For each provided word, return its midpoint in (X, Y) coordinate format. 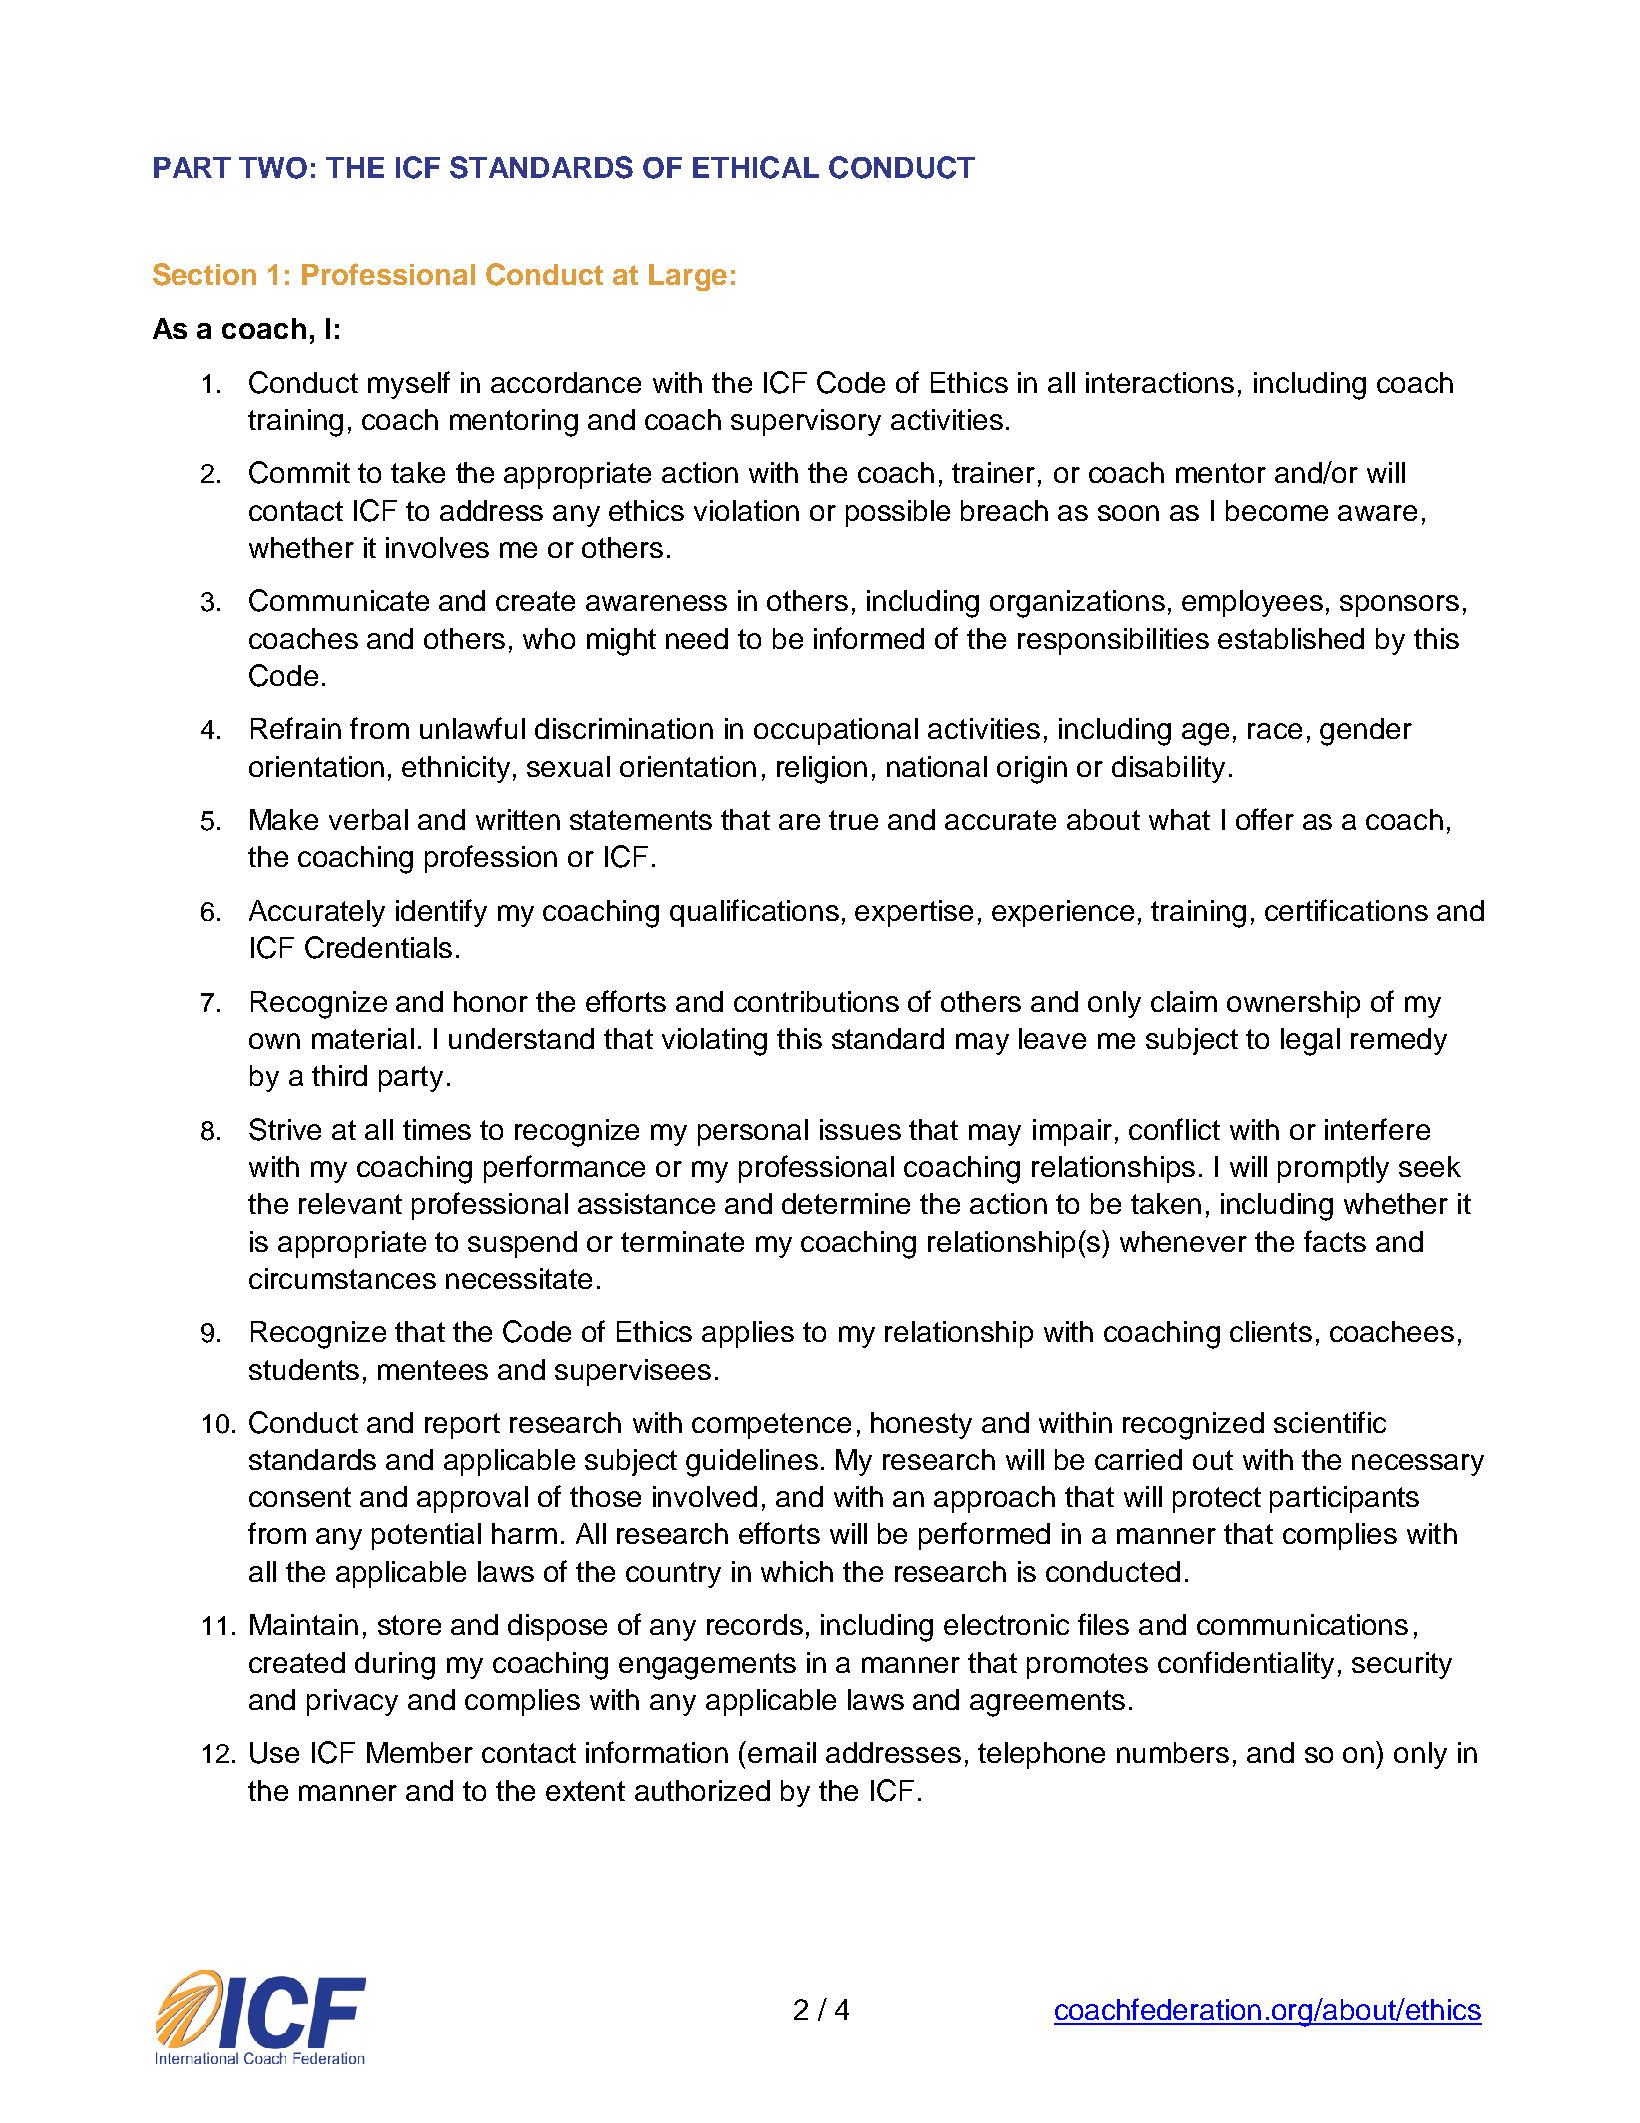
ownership (1293, 1004)
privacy (352, 1702)
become (1277, 510)
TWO (273, 168)
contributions (816, 1001)
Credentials (378, 947)
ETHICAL (756, 167)
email (782, 1752)
